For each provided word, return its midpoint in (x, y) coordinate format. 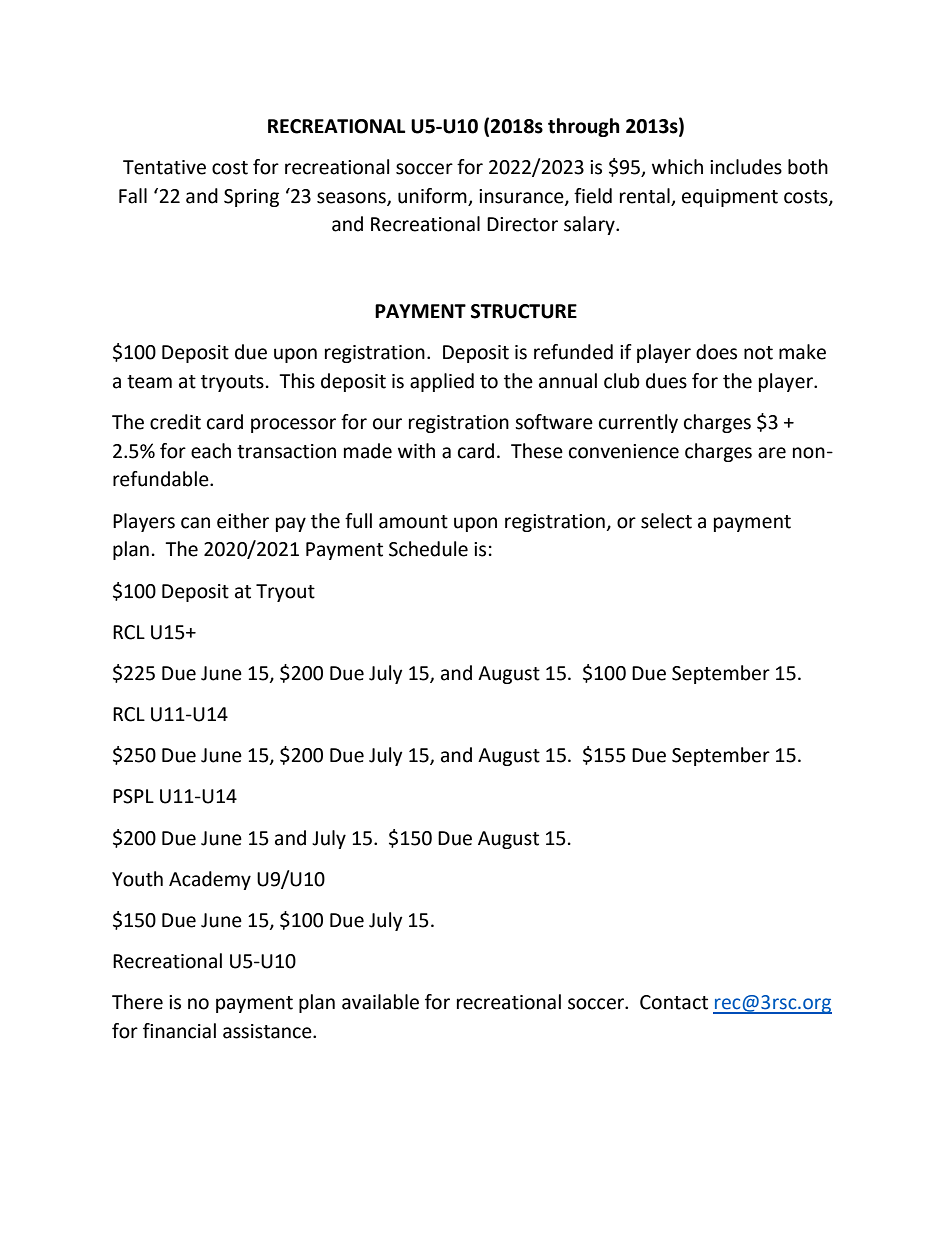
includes (746, 167)
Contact (674, 1002)
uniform (433, 197)
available (380, 1002)
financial (179, 1031)
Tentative (164, 167)
